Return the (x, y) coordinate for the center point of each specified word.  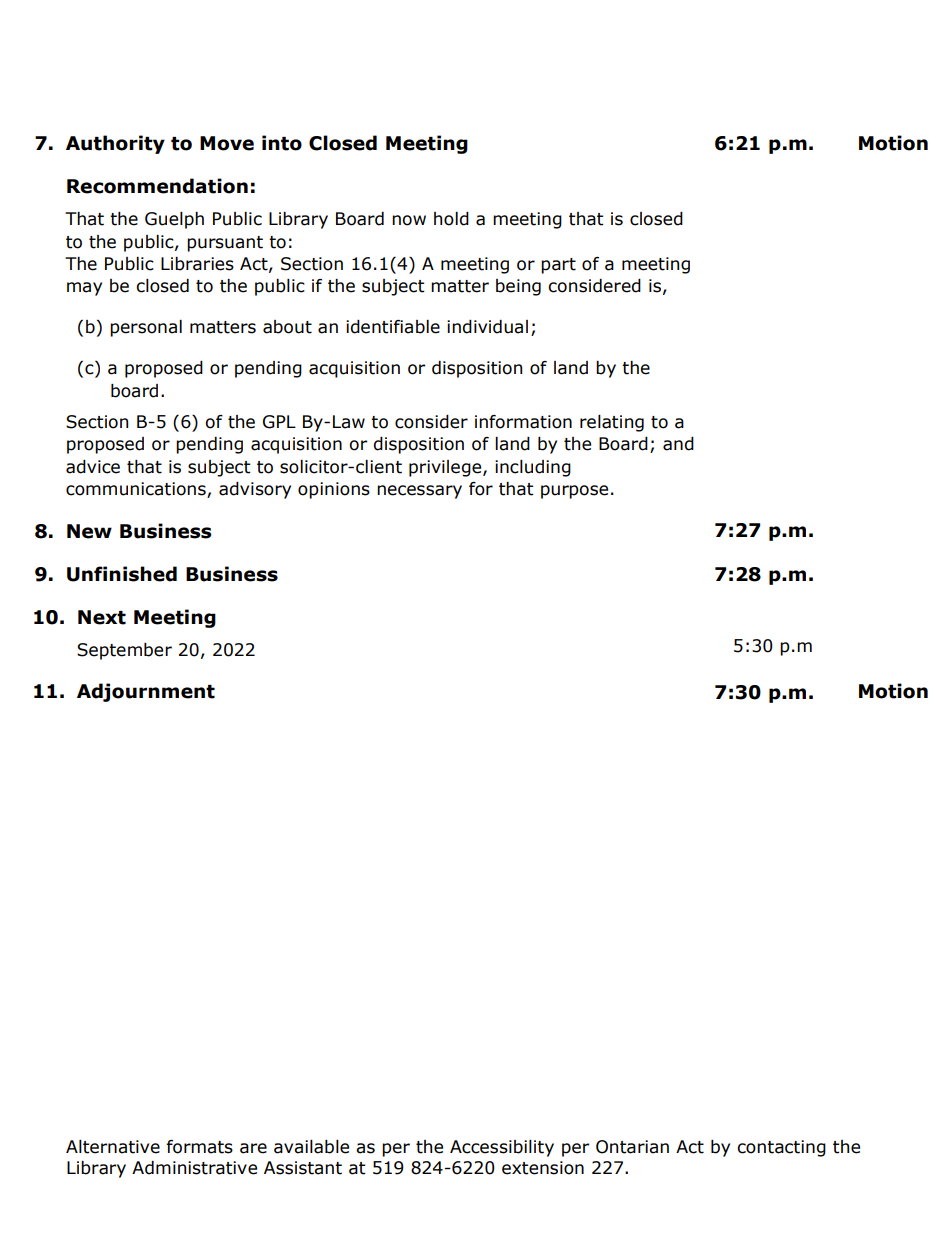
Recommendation (157, 186)
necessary (419, 492)
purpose (574, 492)
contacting (781, 1148)
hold (451, 219)
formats (199, 1147)
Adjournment (146, 692)
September (124, 651)
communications (137, 490)
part (558, 266)
